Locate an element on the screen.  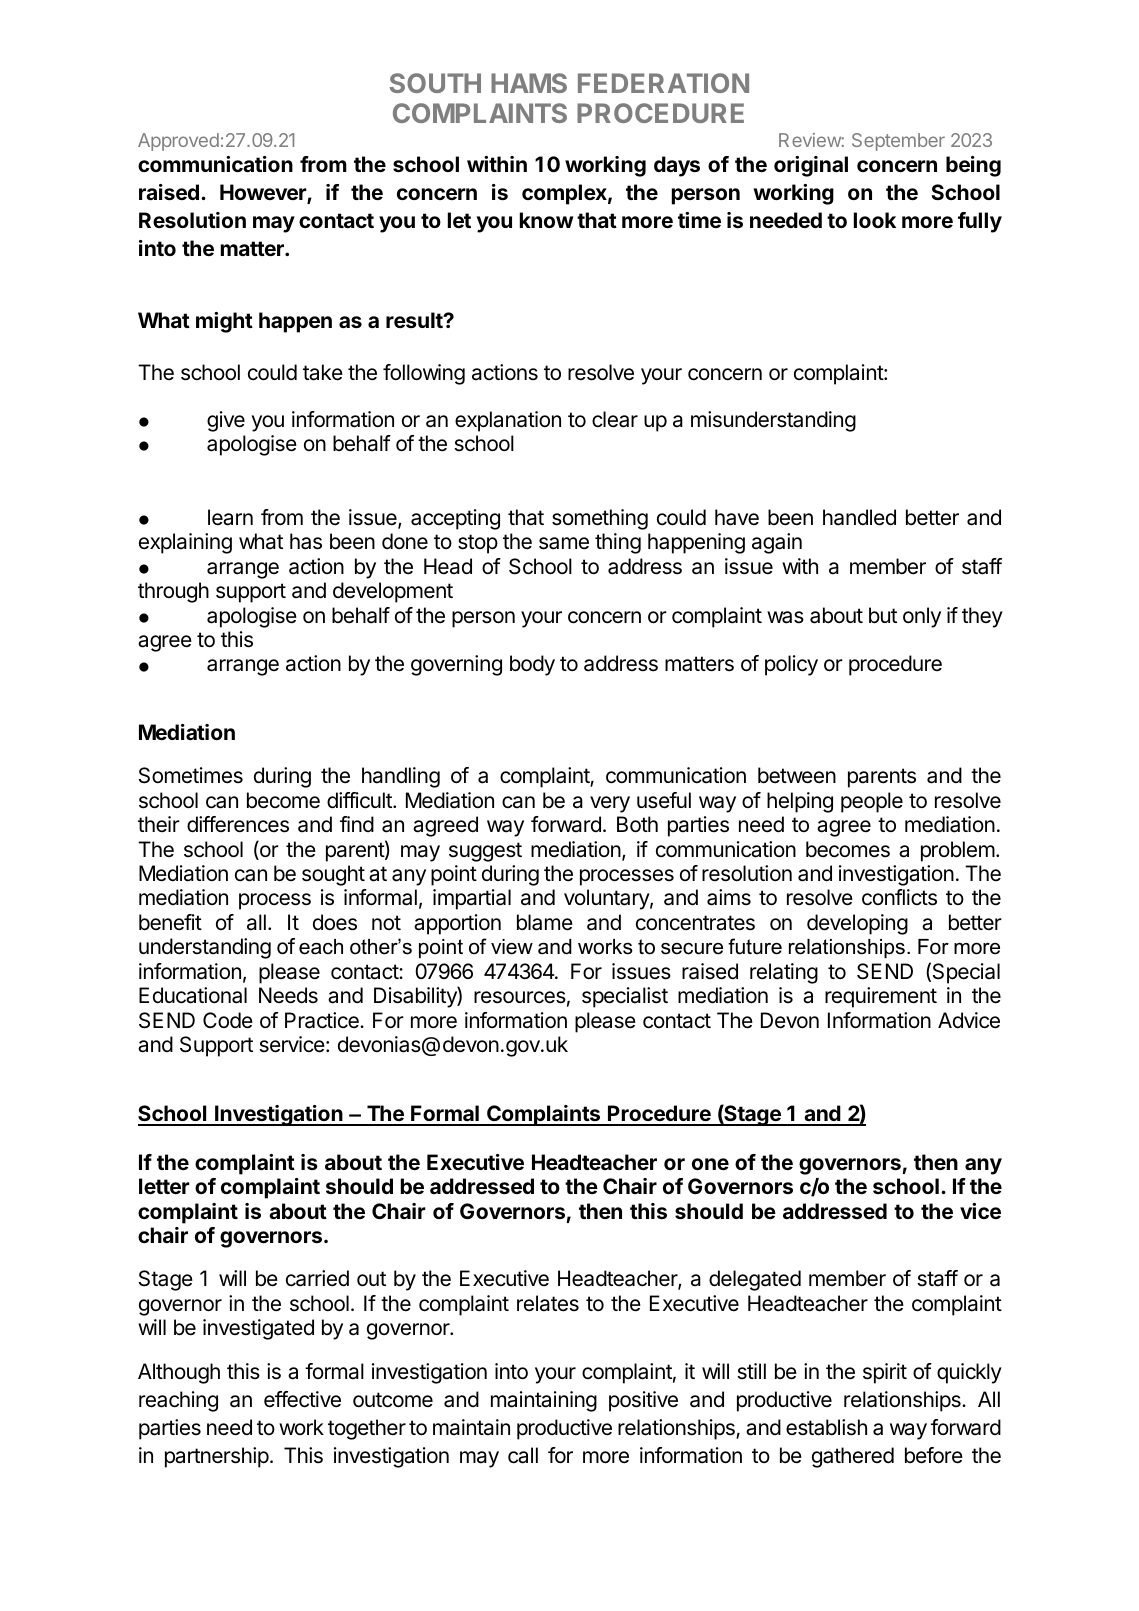
blame is located at coordinates (545, 922).
